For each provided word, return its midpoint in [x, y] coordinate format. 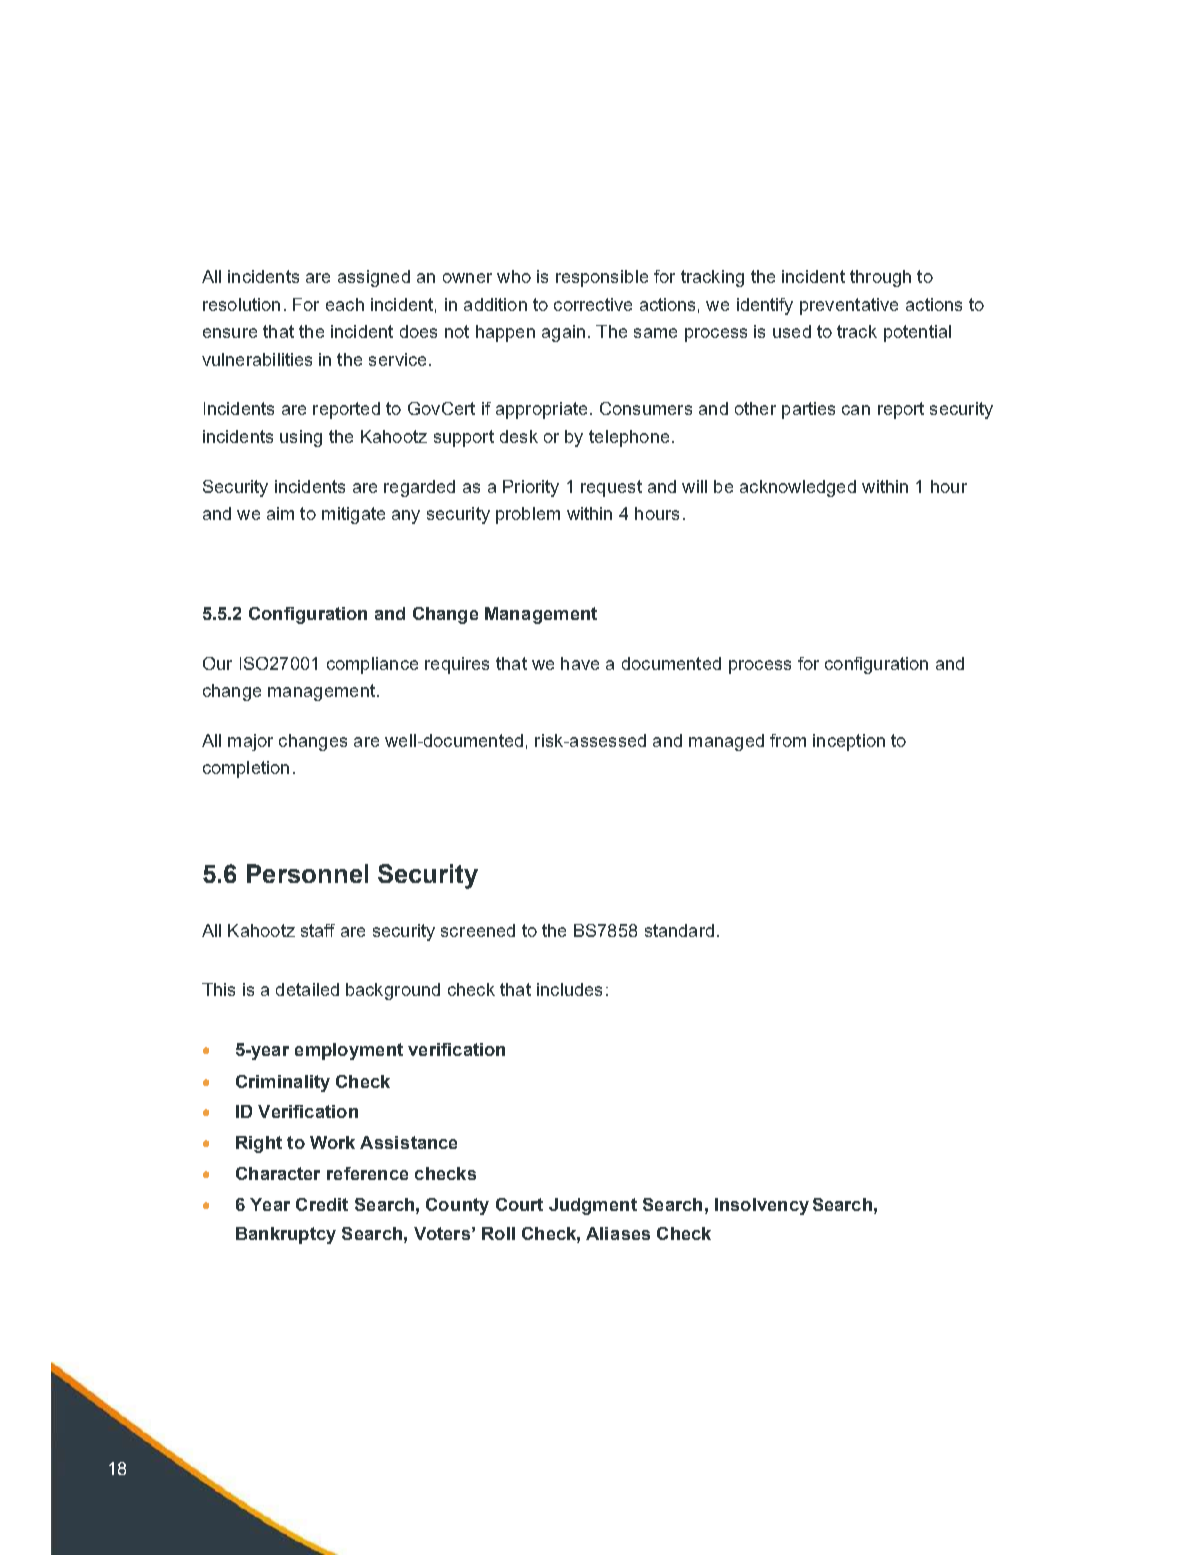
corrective [593, 304]
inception [849, 742]
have [580, 663]
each [345, 304]
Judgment [593, 1206]
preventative [849, 306]
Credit [322, 1204]
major [250, 742]
